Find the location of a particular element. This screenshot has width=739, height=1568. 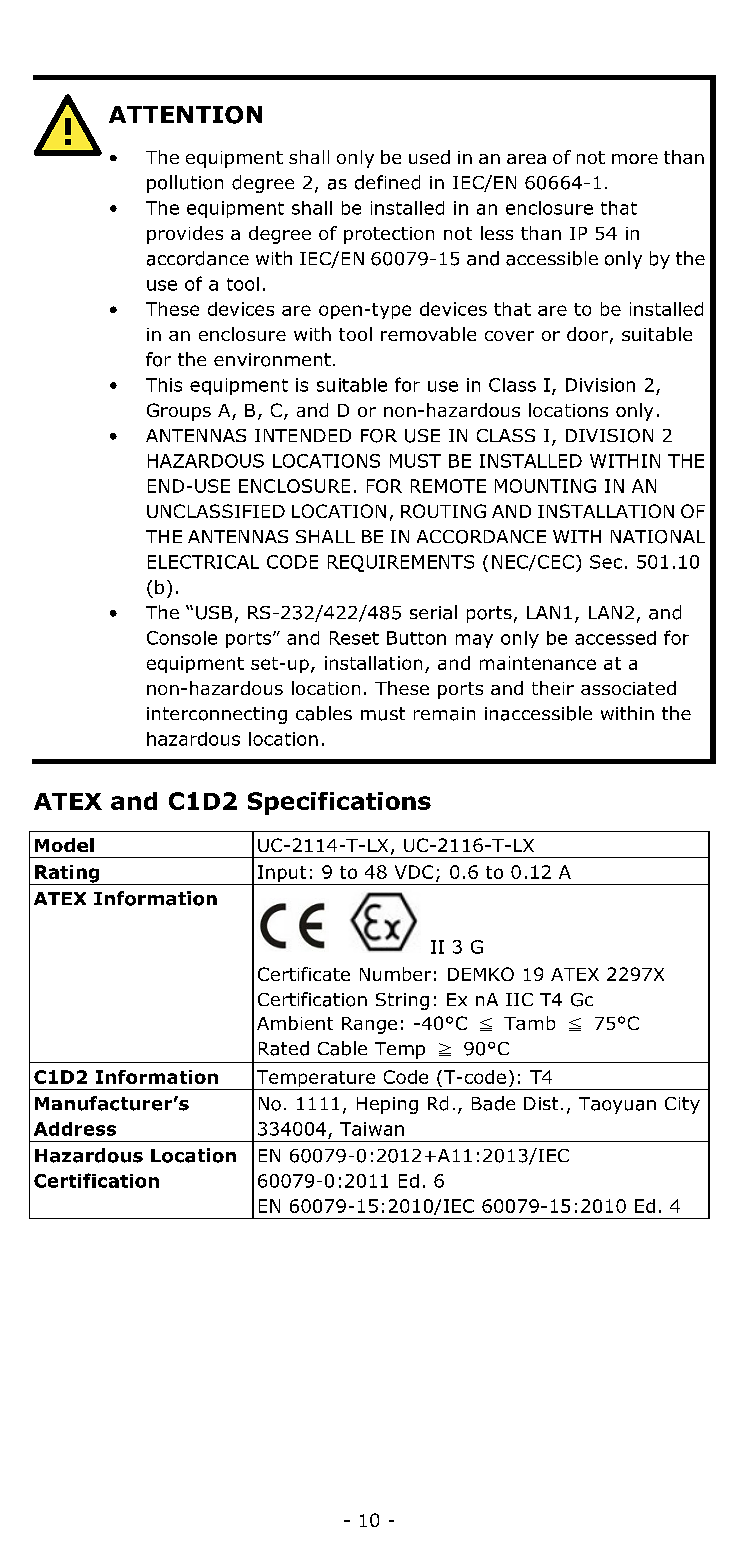

INTENDED is located at coordinates (303, 435).
